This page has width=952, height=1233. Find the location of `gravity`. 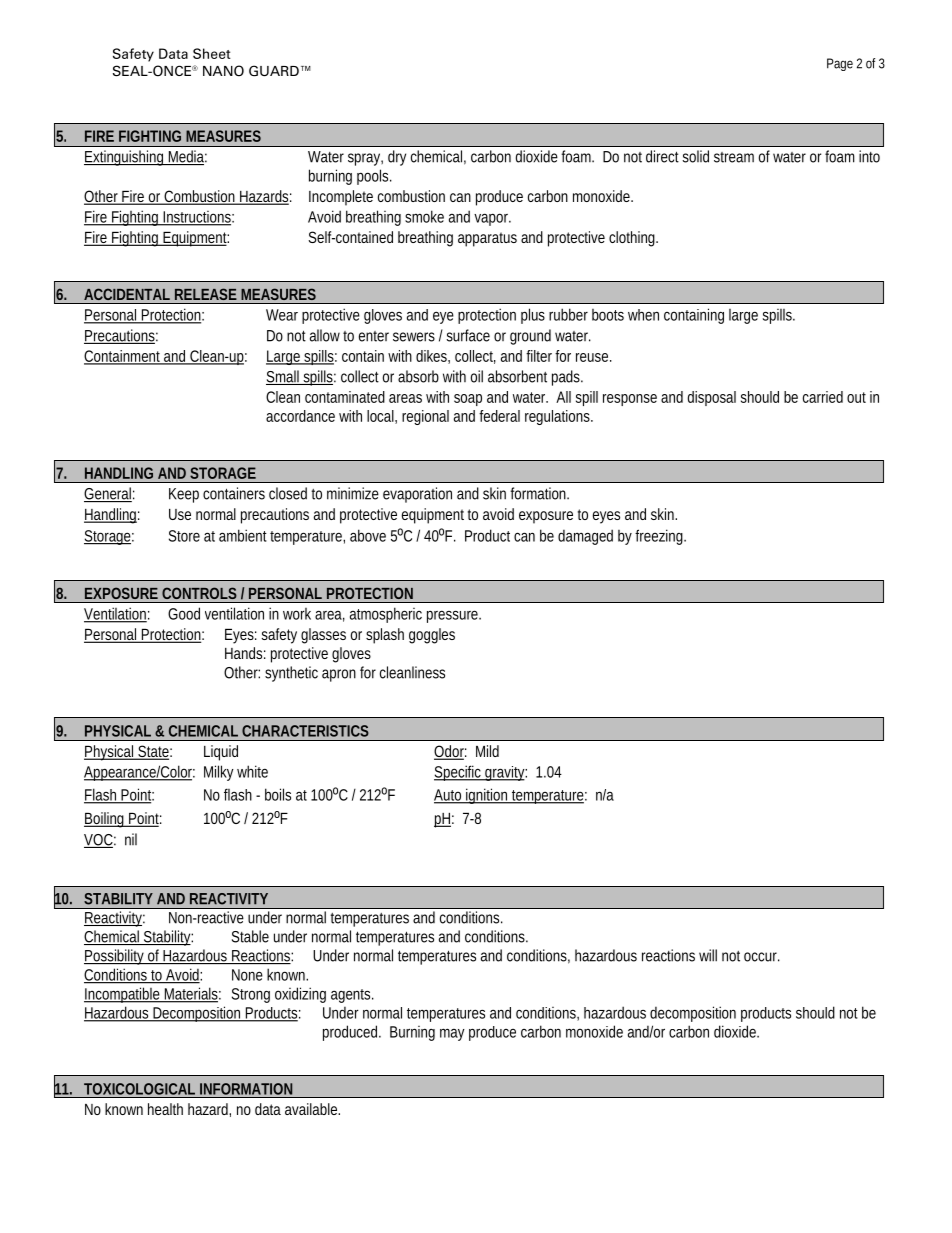

gravity is located at coordinates (505, 773).
